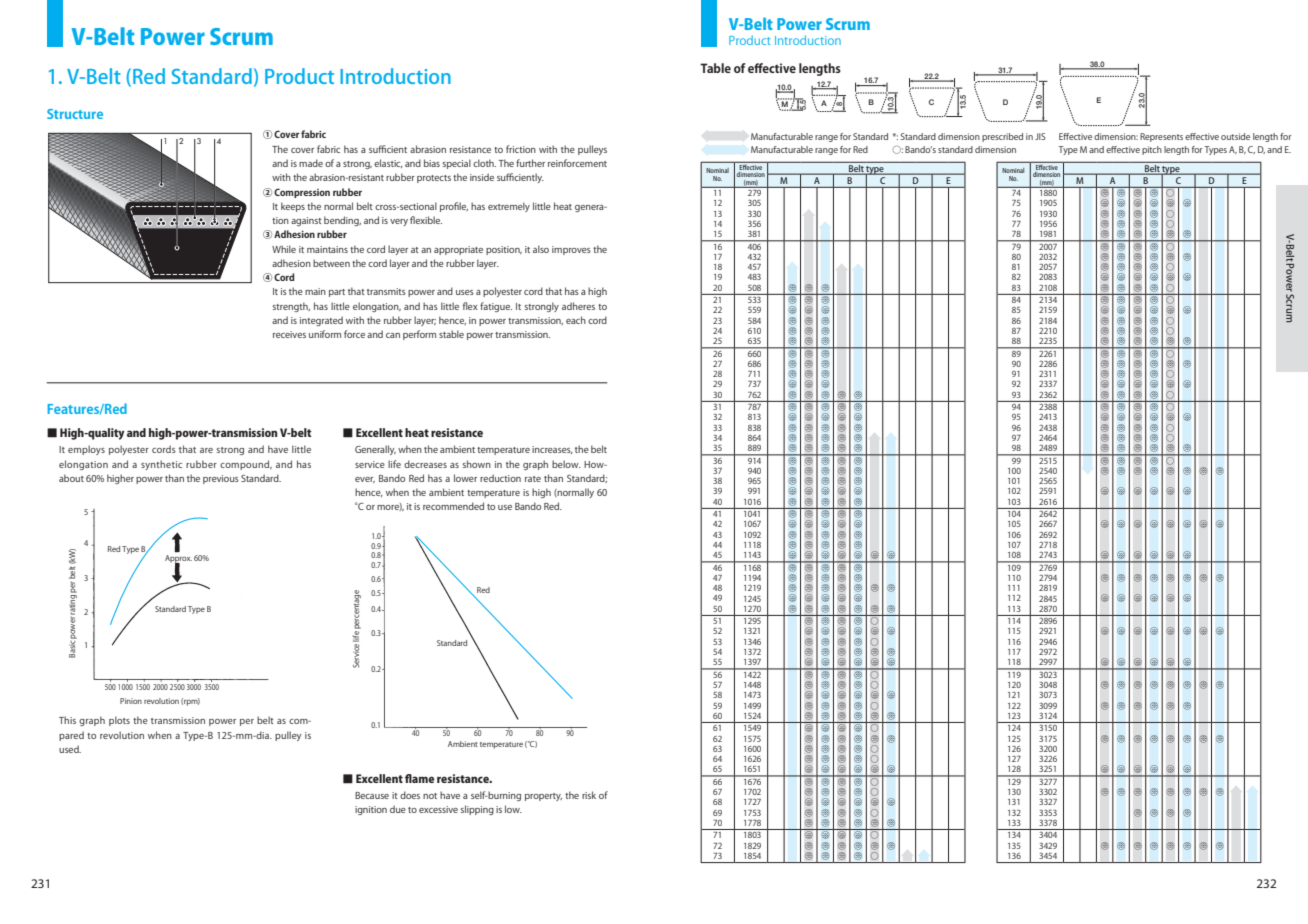  Describe the element at coordinates (311, 163) in the page. I see `made` at that location.
